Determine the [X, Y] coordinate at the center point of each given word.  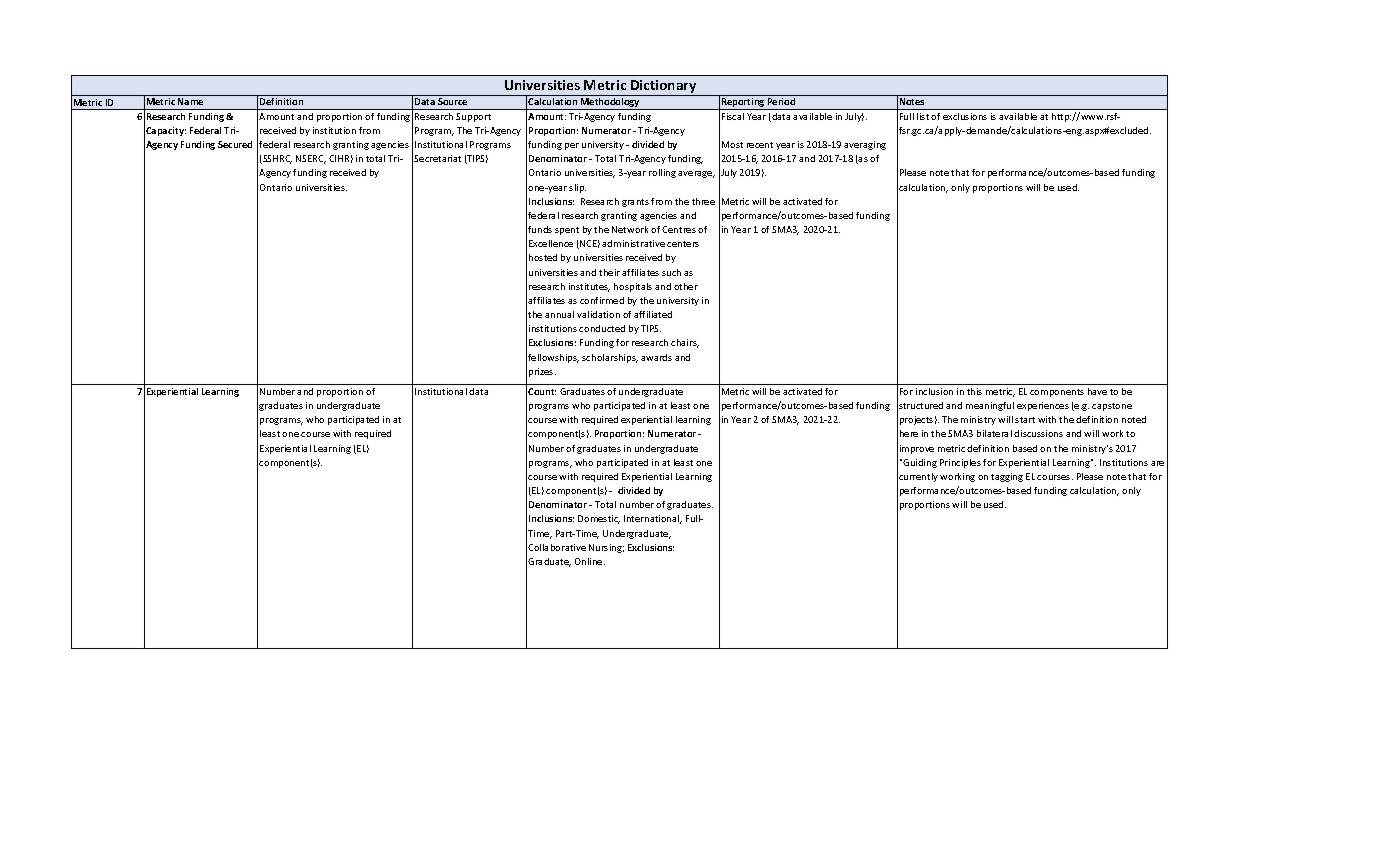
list [923, 116]
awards [656, 357]
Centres [679, 229]
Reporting [743, 104]
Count [542, 391]
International [653, 519]
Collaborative [557, 547]
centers [683, 244]
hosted [543, 257]
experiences [1043, 406]
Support [473, 117]
